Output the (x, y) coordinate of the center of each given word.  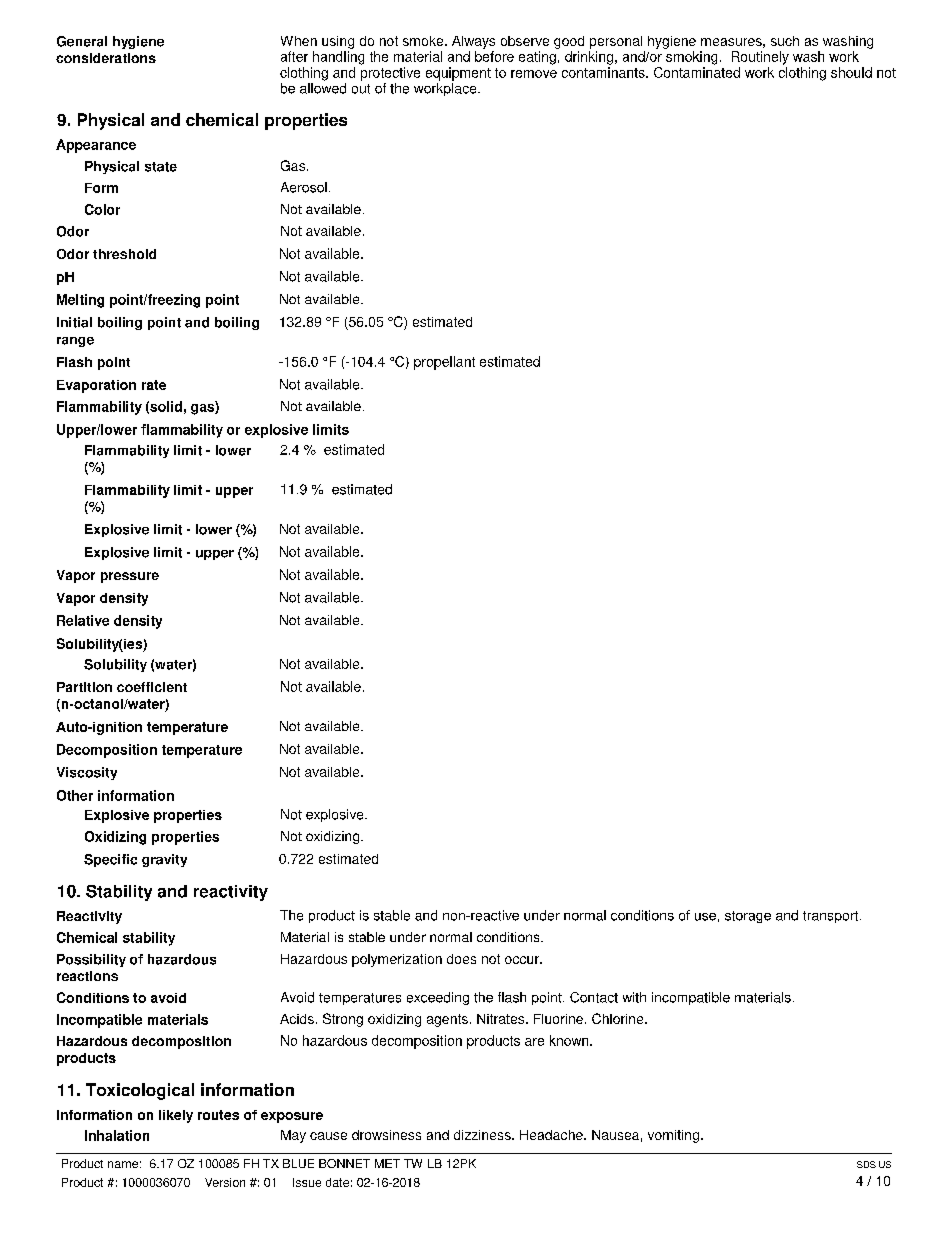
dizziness (483, 1135)
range (75, 342)
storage (748, 917)
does (461, 959)
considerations (106, 58)
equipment (458, 74)
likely (176, 1116)
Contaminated (697, 72)
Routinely (760, 58)
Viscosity (87, 773)
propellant (444, 363)
